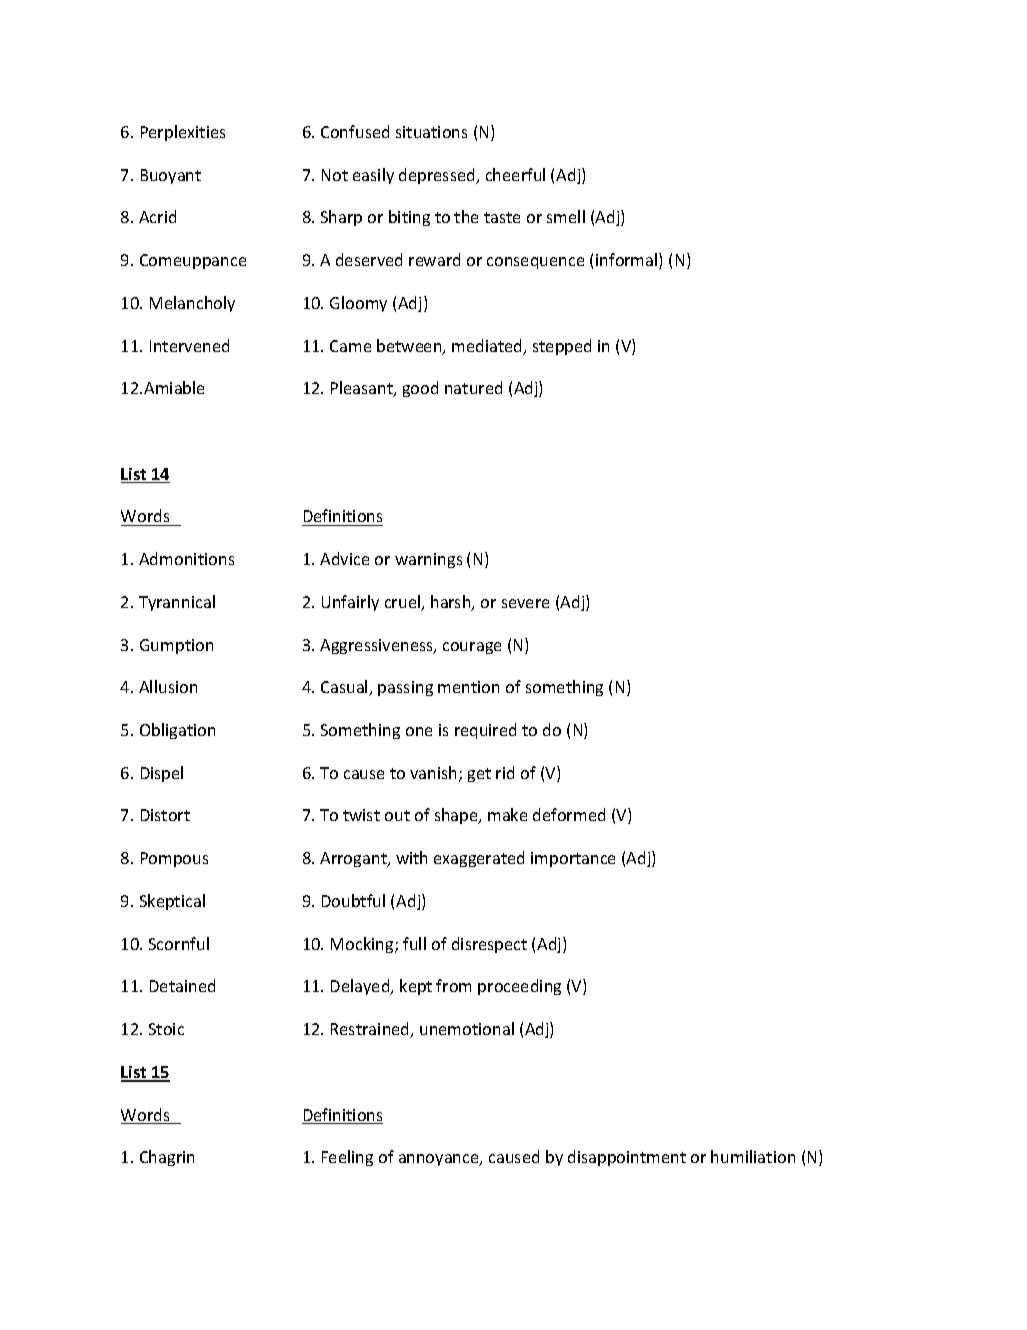 The image size is (1027, 1330). What do you see at coordinates (438, 176) in the screenshot?
I see `depressed` at bounding box center [438, 176].
